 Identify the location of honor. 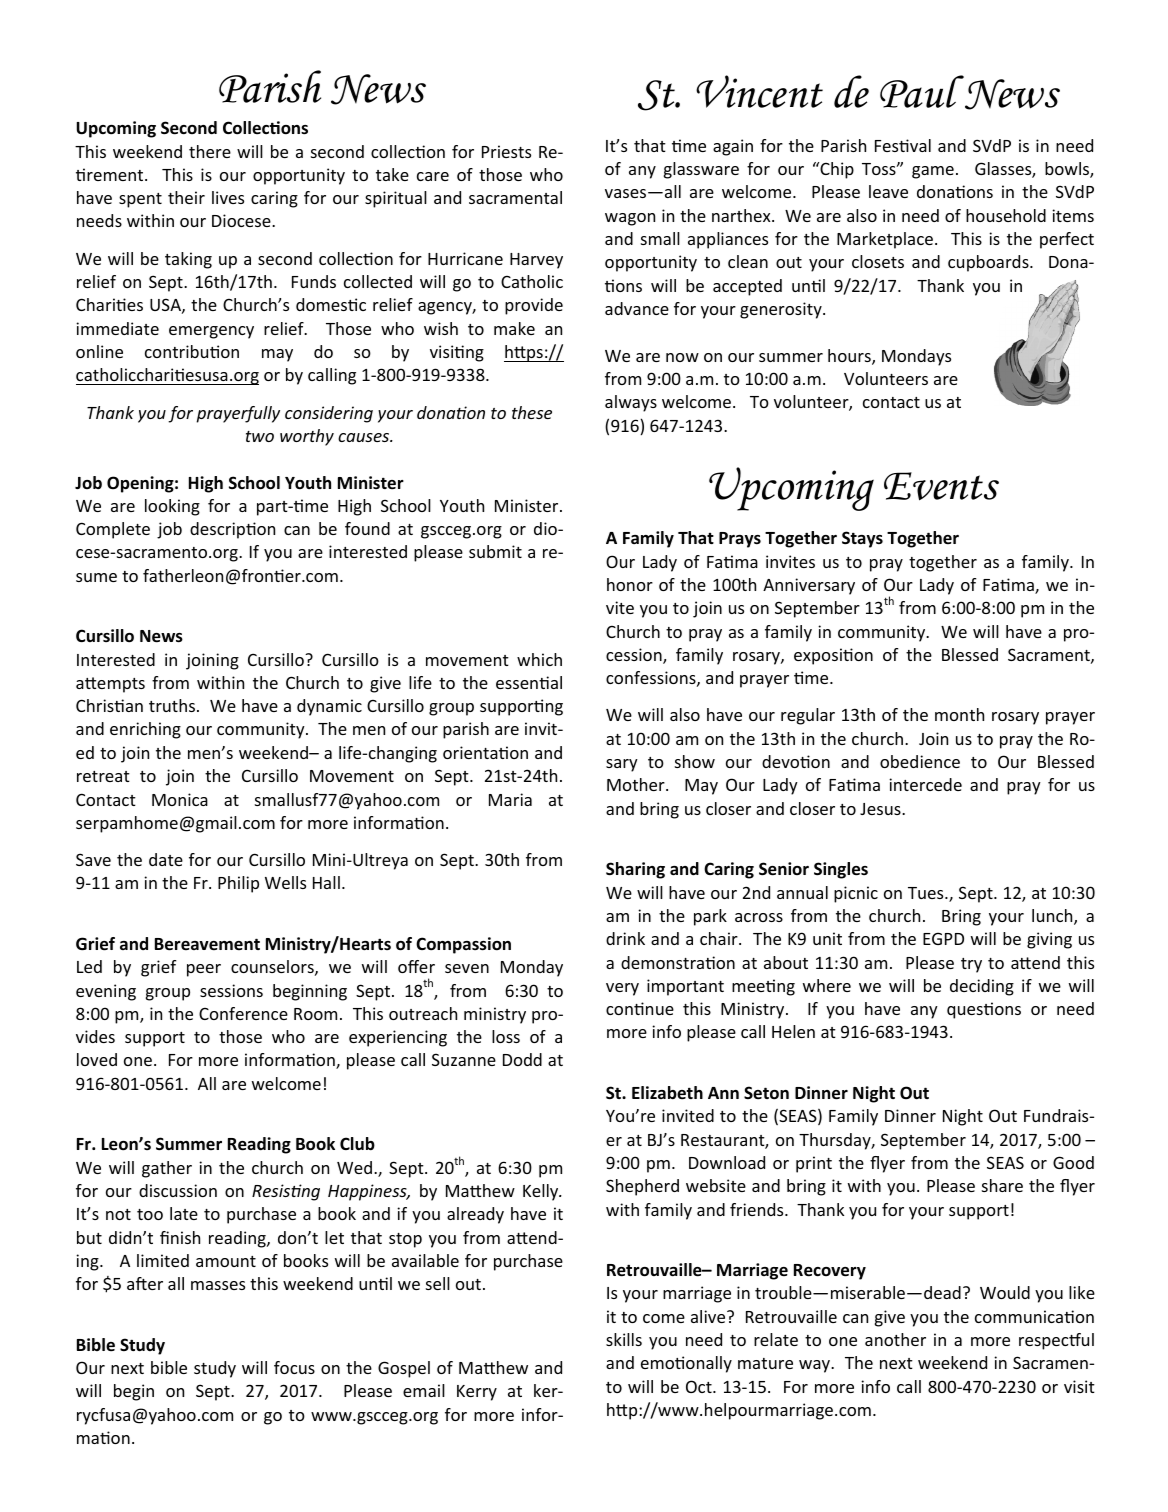
(630, 584).
